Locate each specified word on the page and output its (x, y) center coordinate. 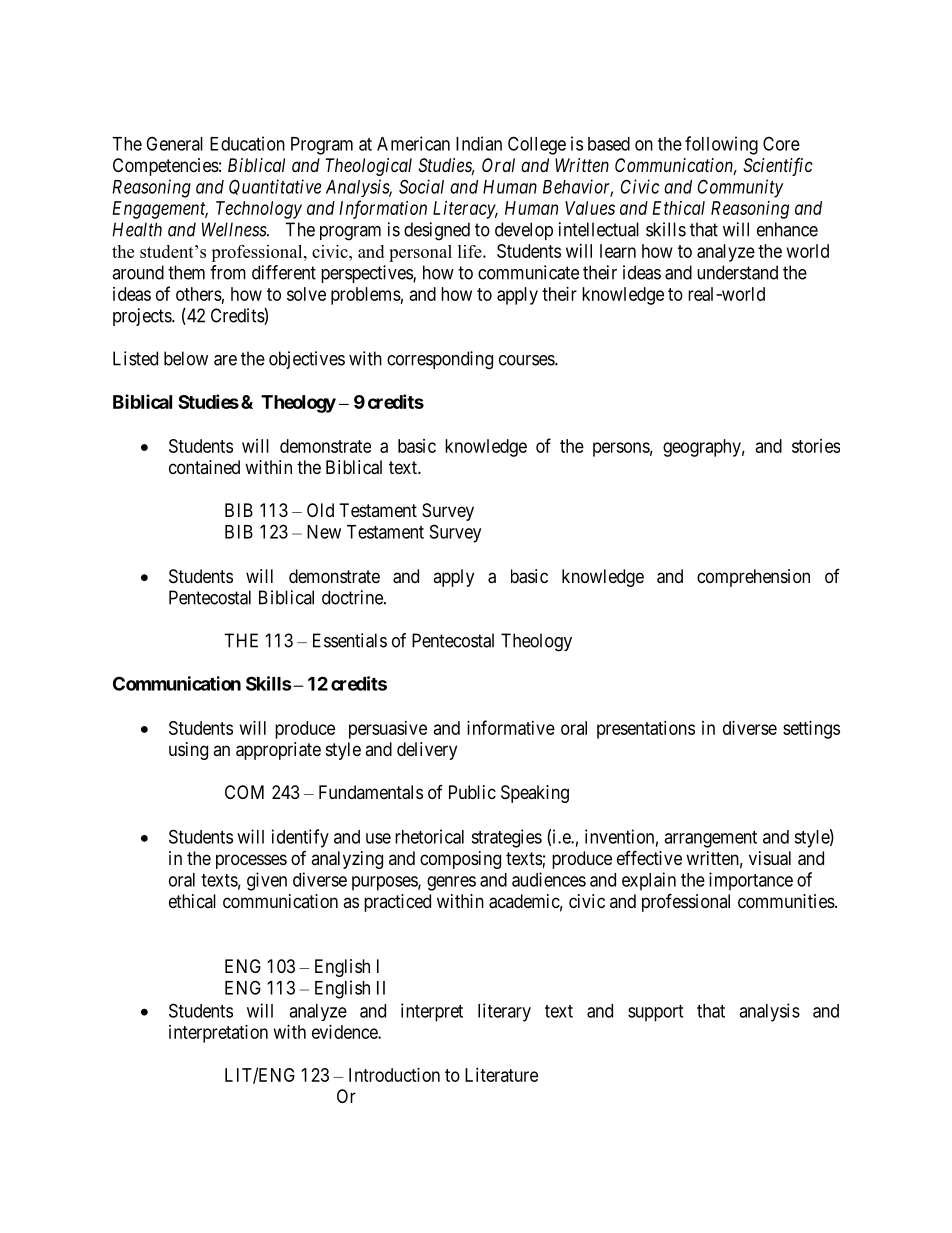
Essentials (350, 640)
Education (247, 143)
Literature (501, 1075)
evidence (345, 1032)
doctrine (353, 597)
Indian (479, 143)
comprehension (753, 578)
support (655, 1013)
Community (741, 188)
